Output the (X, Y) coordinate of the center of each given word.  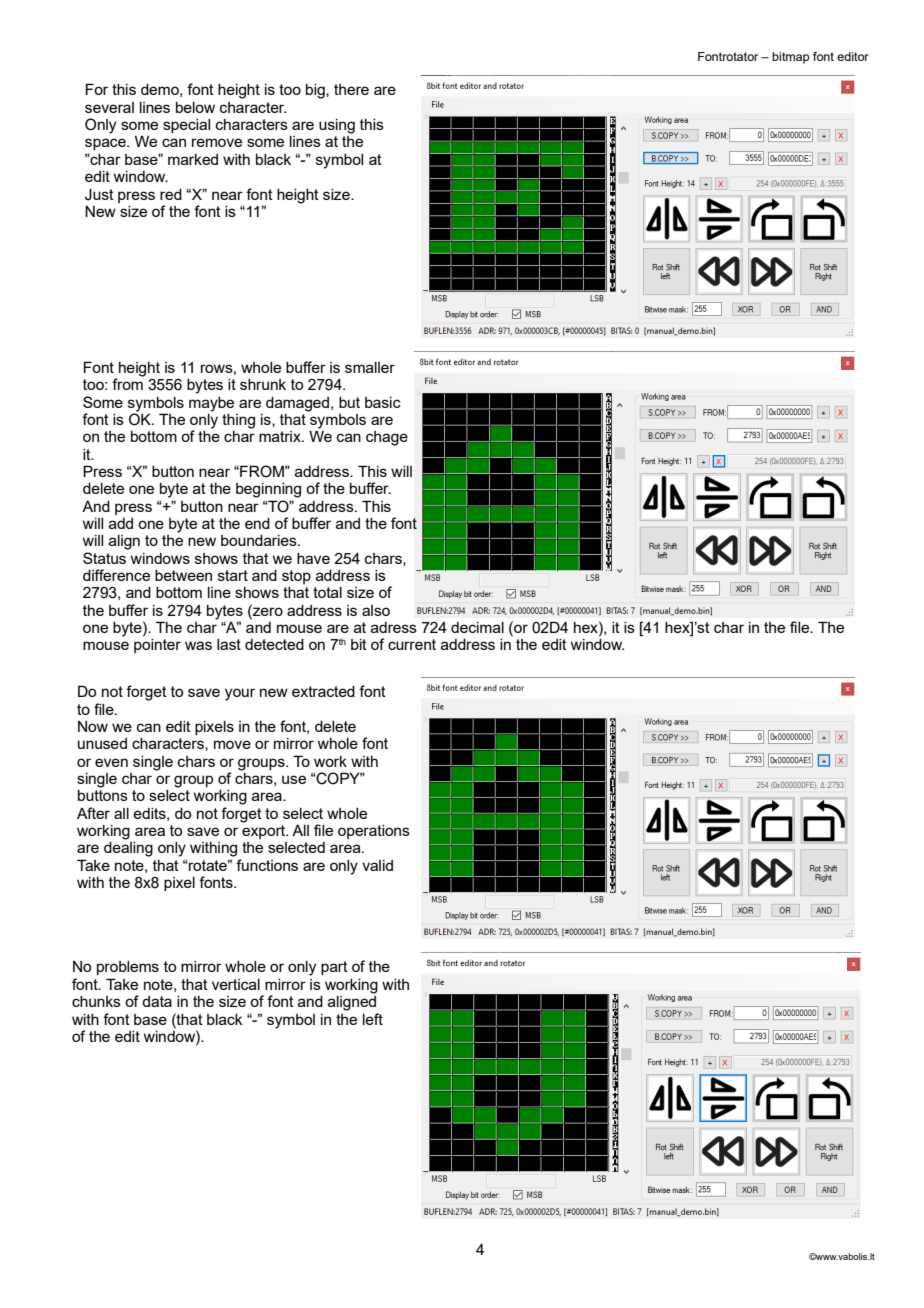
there (351, 89)
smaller (370, 367)
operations (374, 832)
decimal (477, 627)
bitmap (790, 58)
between (183, 575)
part (334, 968)
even (111, 762)
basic (383, 402)
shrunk (263, 384)
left (373, 1019)
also (376, 610)
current (412, 644)
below (195, 107)
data (157, 1001)
